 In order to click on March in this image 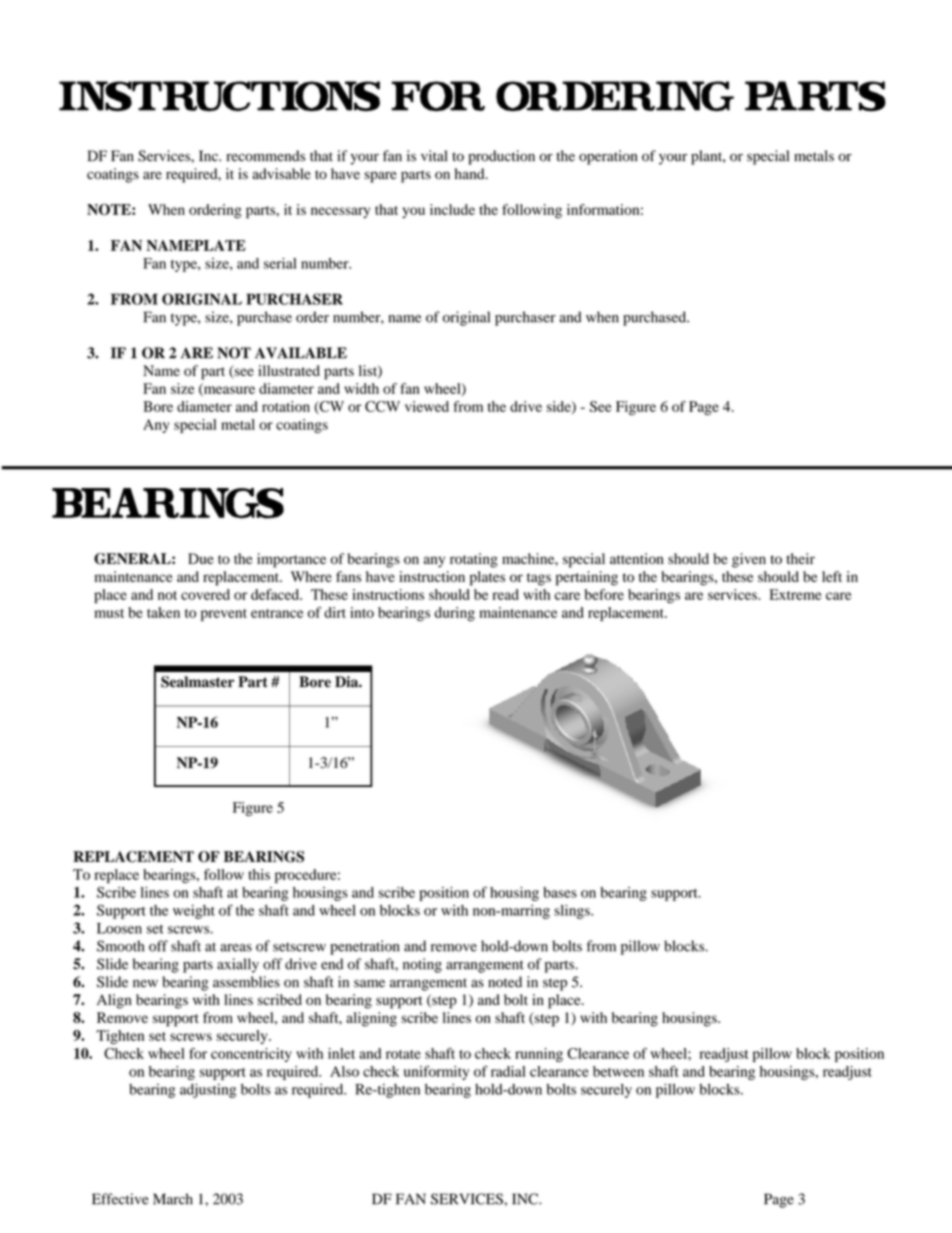, I will do `click(173, 1199)`.
